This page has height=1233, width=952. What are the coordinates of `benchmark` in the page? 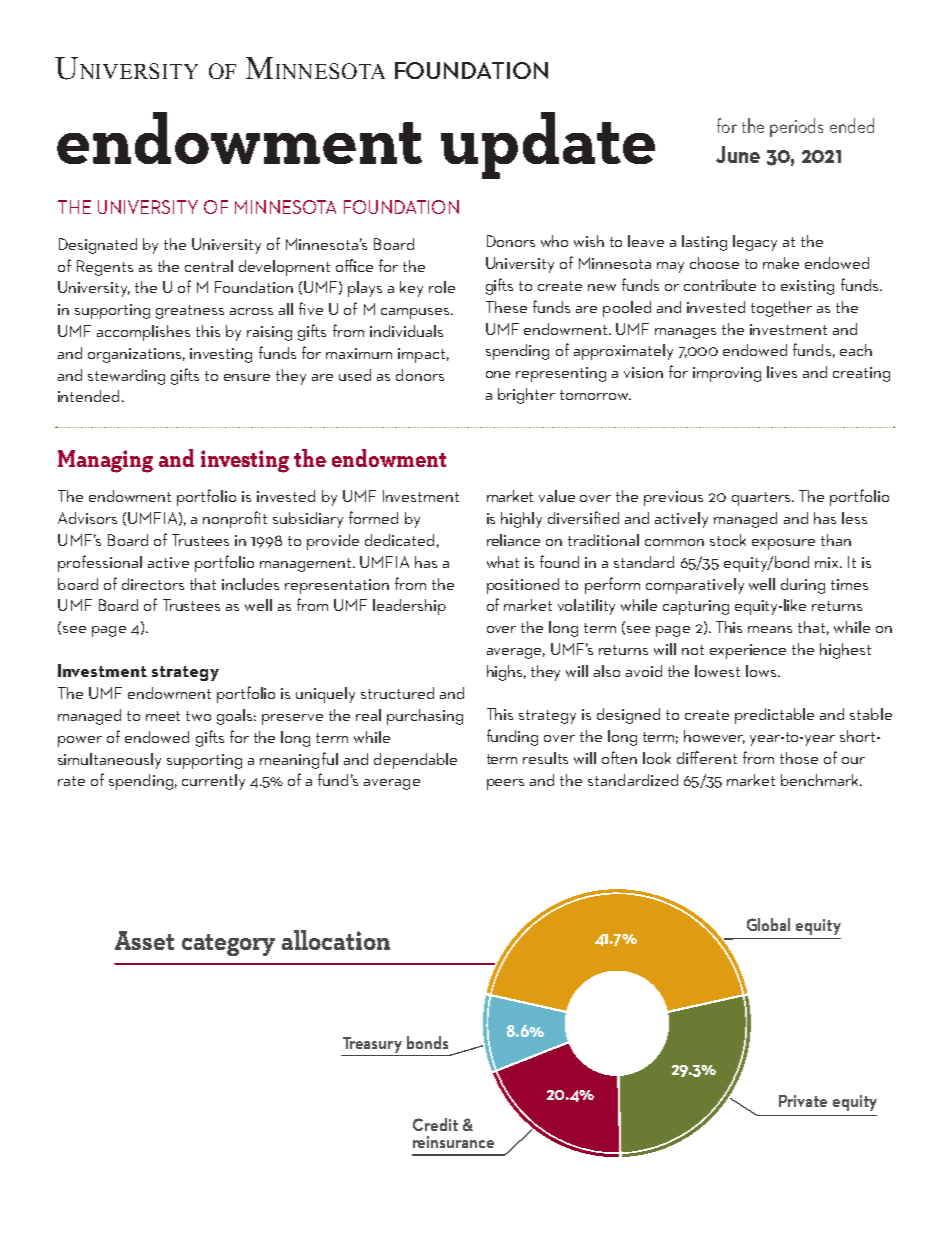 It's located at (821, 780).
